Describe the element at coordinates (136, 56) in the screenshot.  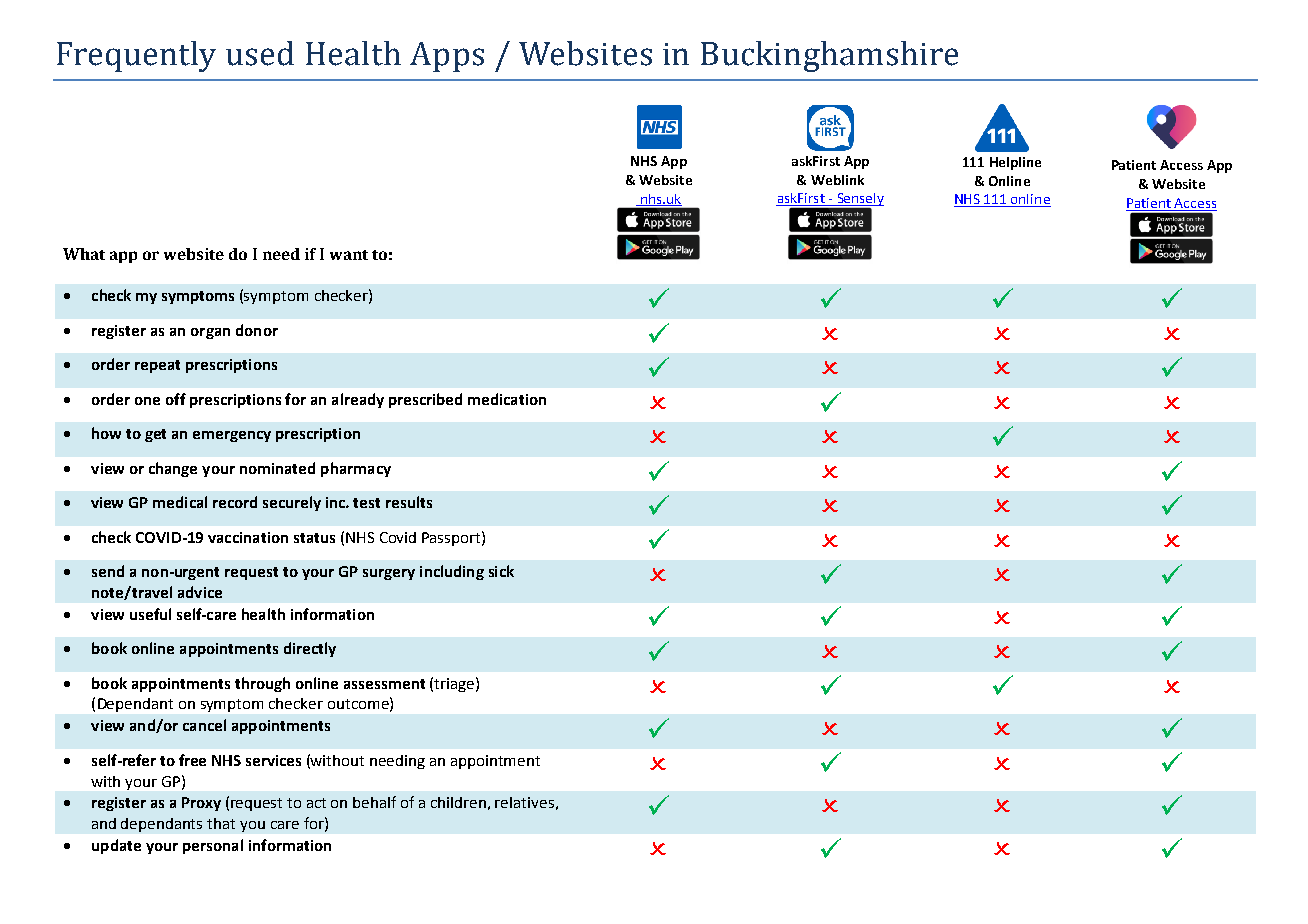
I see `Frequently` at that location.
